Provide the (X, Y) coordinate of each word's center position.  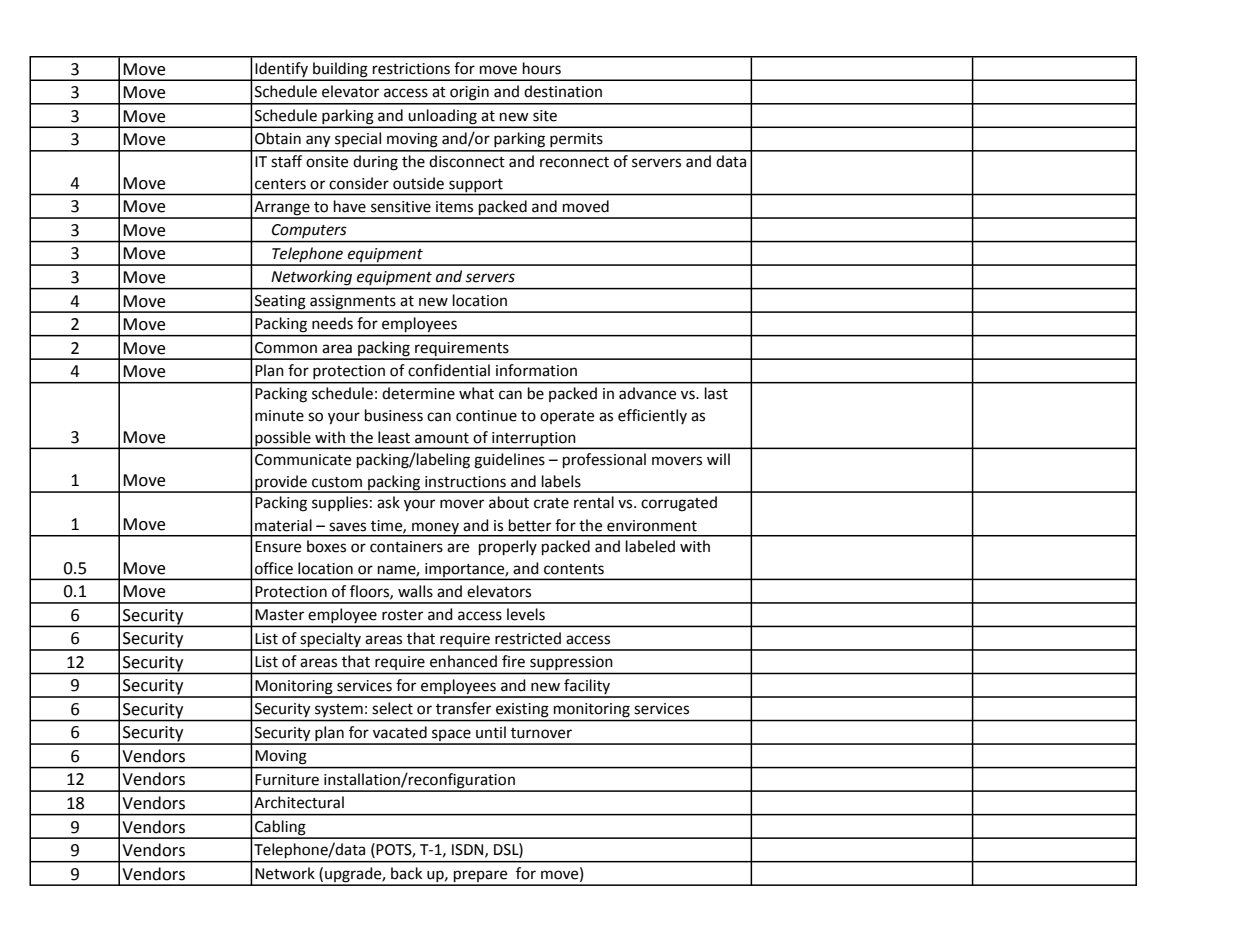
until (491, 732)
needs (332, 323)
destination (563, 91)
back (406, 873)
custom (337, 482)
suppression (571, 663)
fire (513, 661)
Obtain (278, 138)
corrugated (679, 504)
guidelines (509, 461)
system (339, 710)
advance (647, 393)
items (454, 207)
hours (542, 68)
